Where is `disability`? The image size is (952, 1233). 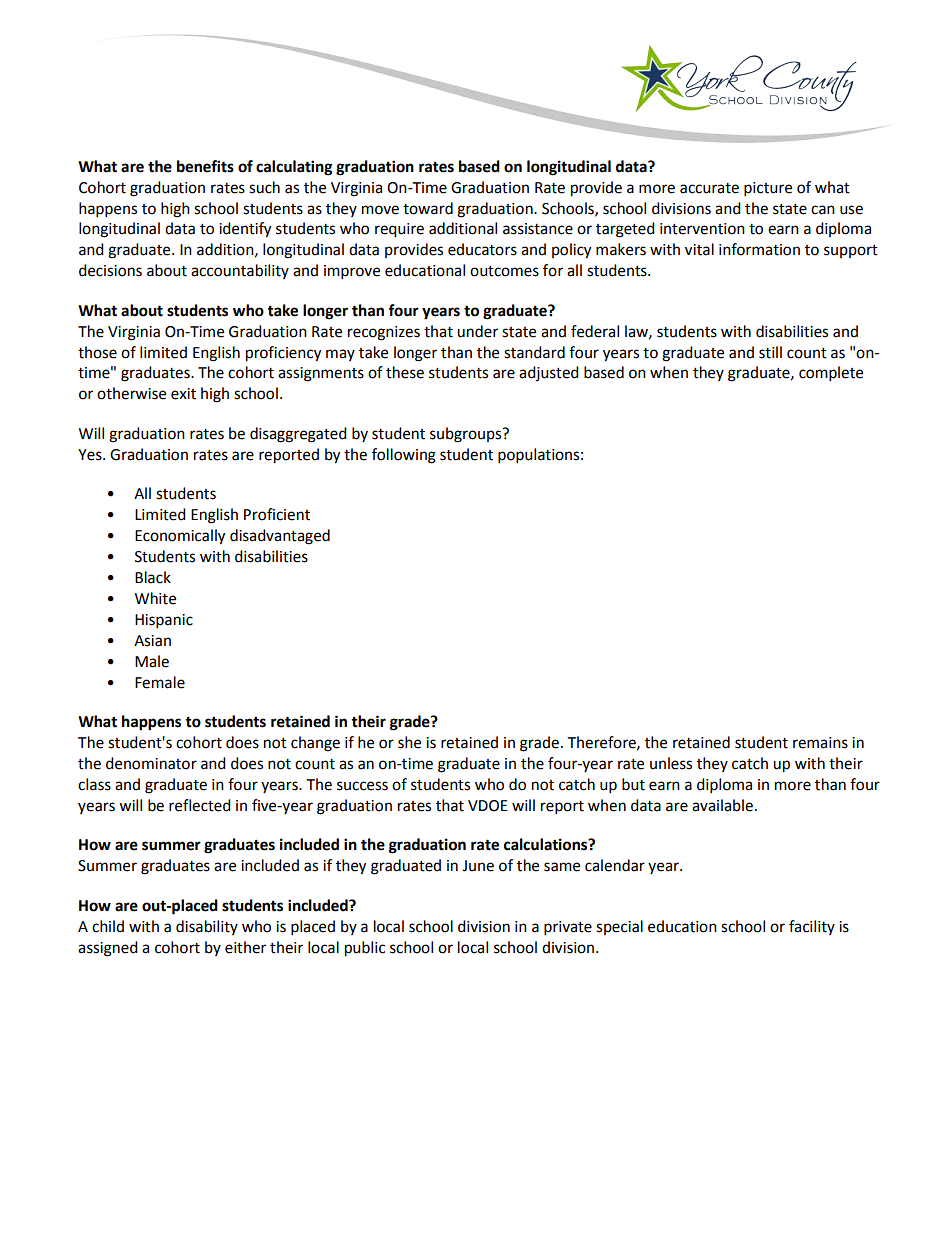 disability is located at coordinates (207, 927).
